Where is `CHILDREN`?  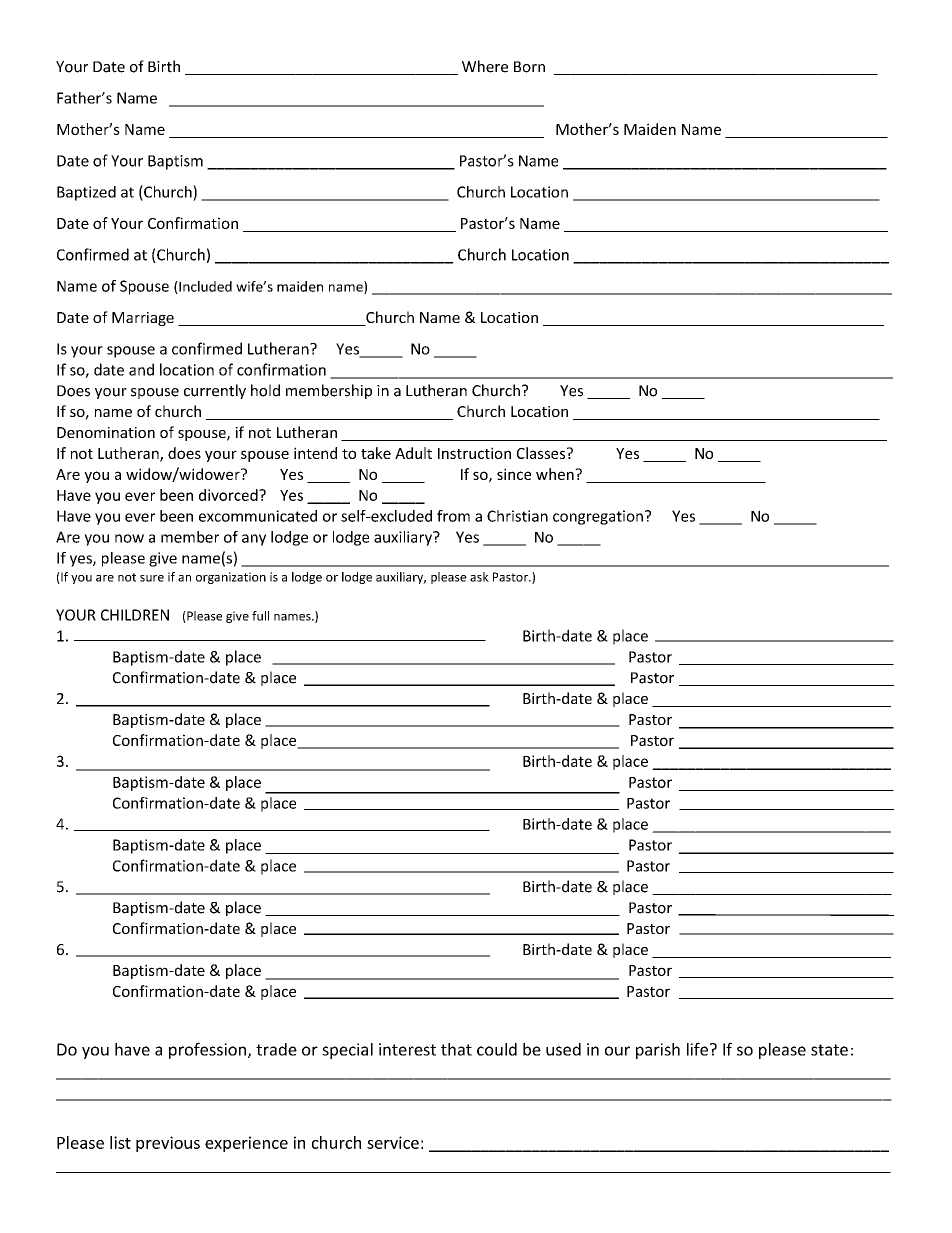 CHILDREN is located at coordinates (135, 615).
